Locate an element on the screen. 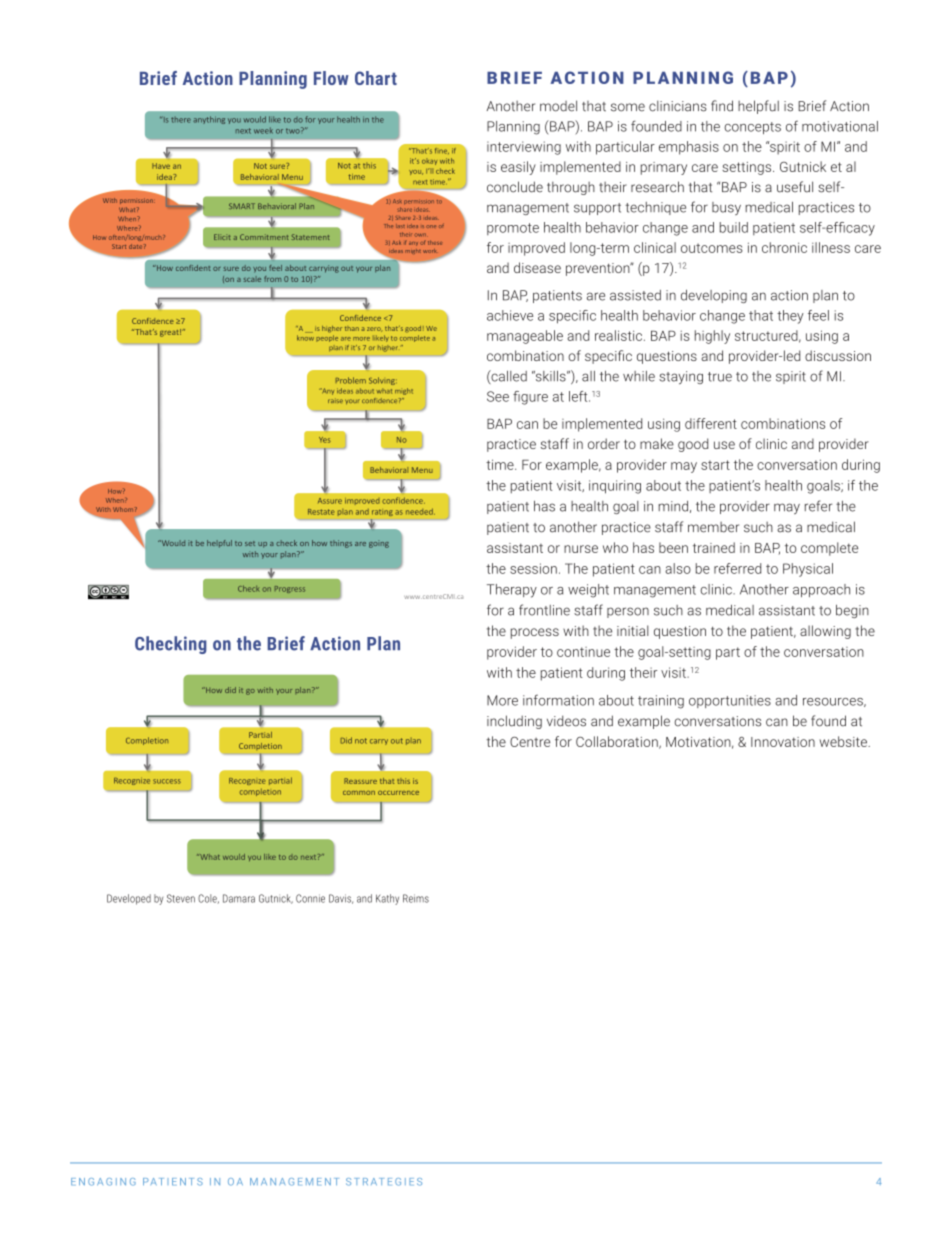 This screenshot has width=952, height=1233. approach is located at coordinates (821, 590).
